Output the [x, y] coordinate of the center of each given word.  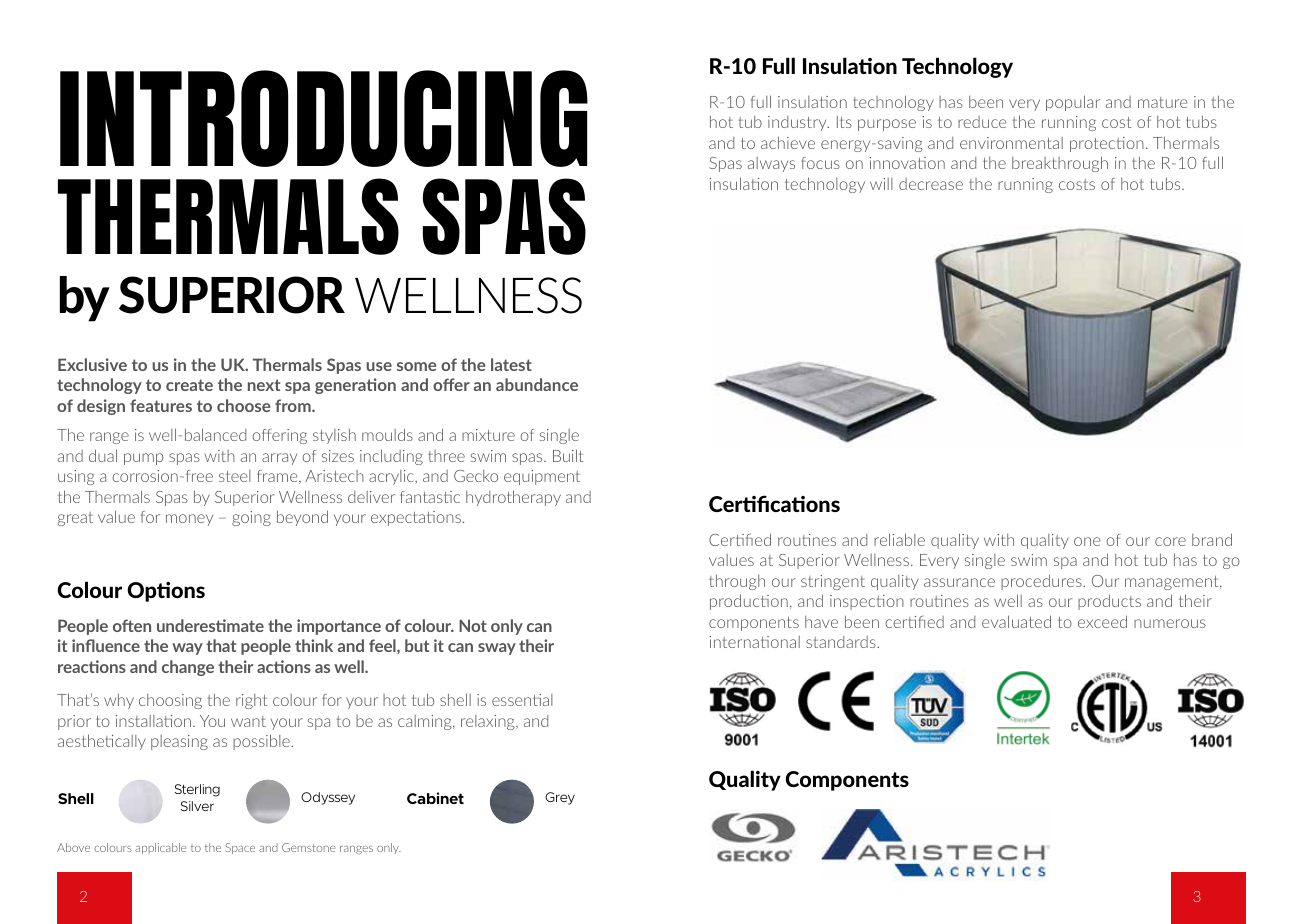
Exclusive [92, 364]
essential [522, 700]
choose [244, 405]
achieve [788, 142]
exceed [1102, 621]
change [188, 668]
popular [1073, 103]
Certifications [774, 503]
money [189, 520]
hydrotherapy [513, 498]
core [1170, 541]
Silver [197, 806]
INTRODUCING [324, 118]
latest [511, 364]
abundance [537, 384]
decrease [931, 184]
